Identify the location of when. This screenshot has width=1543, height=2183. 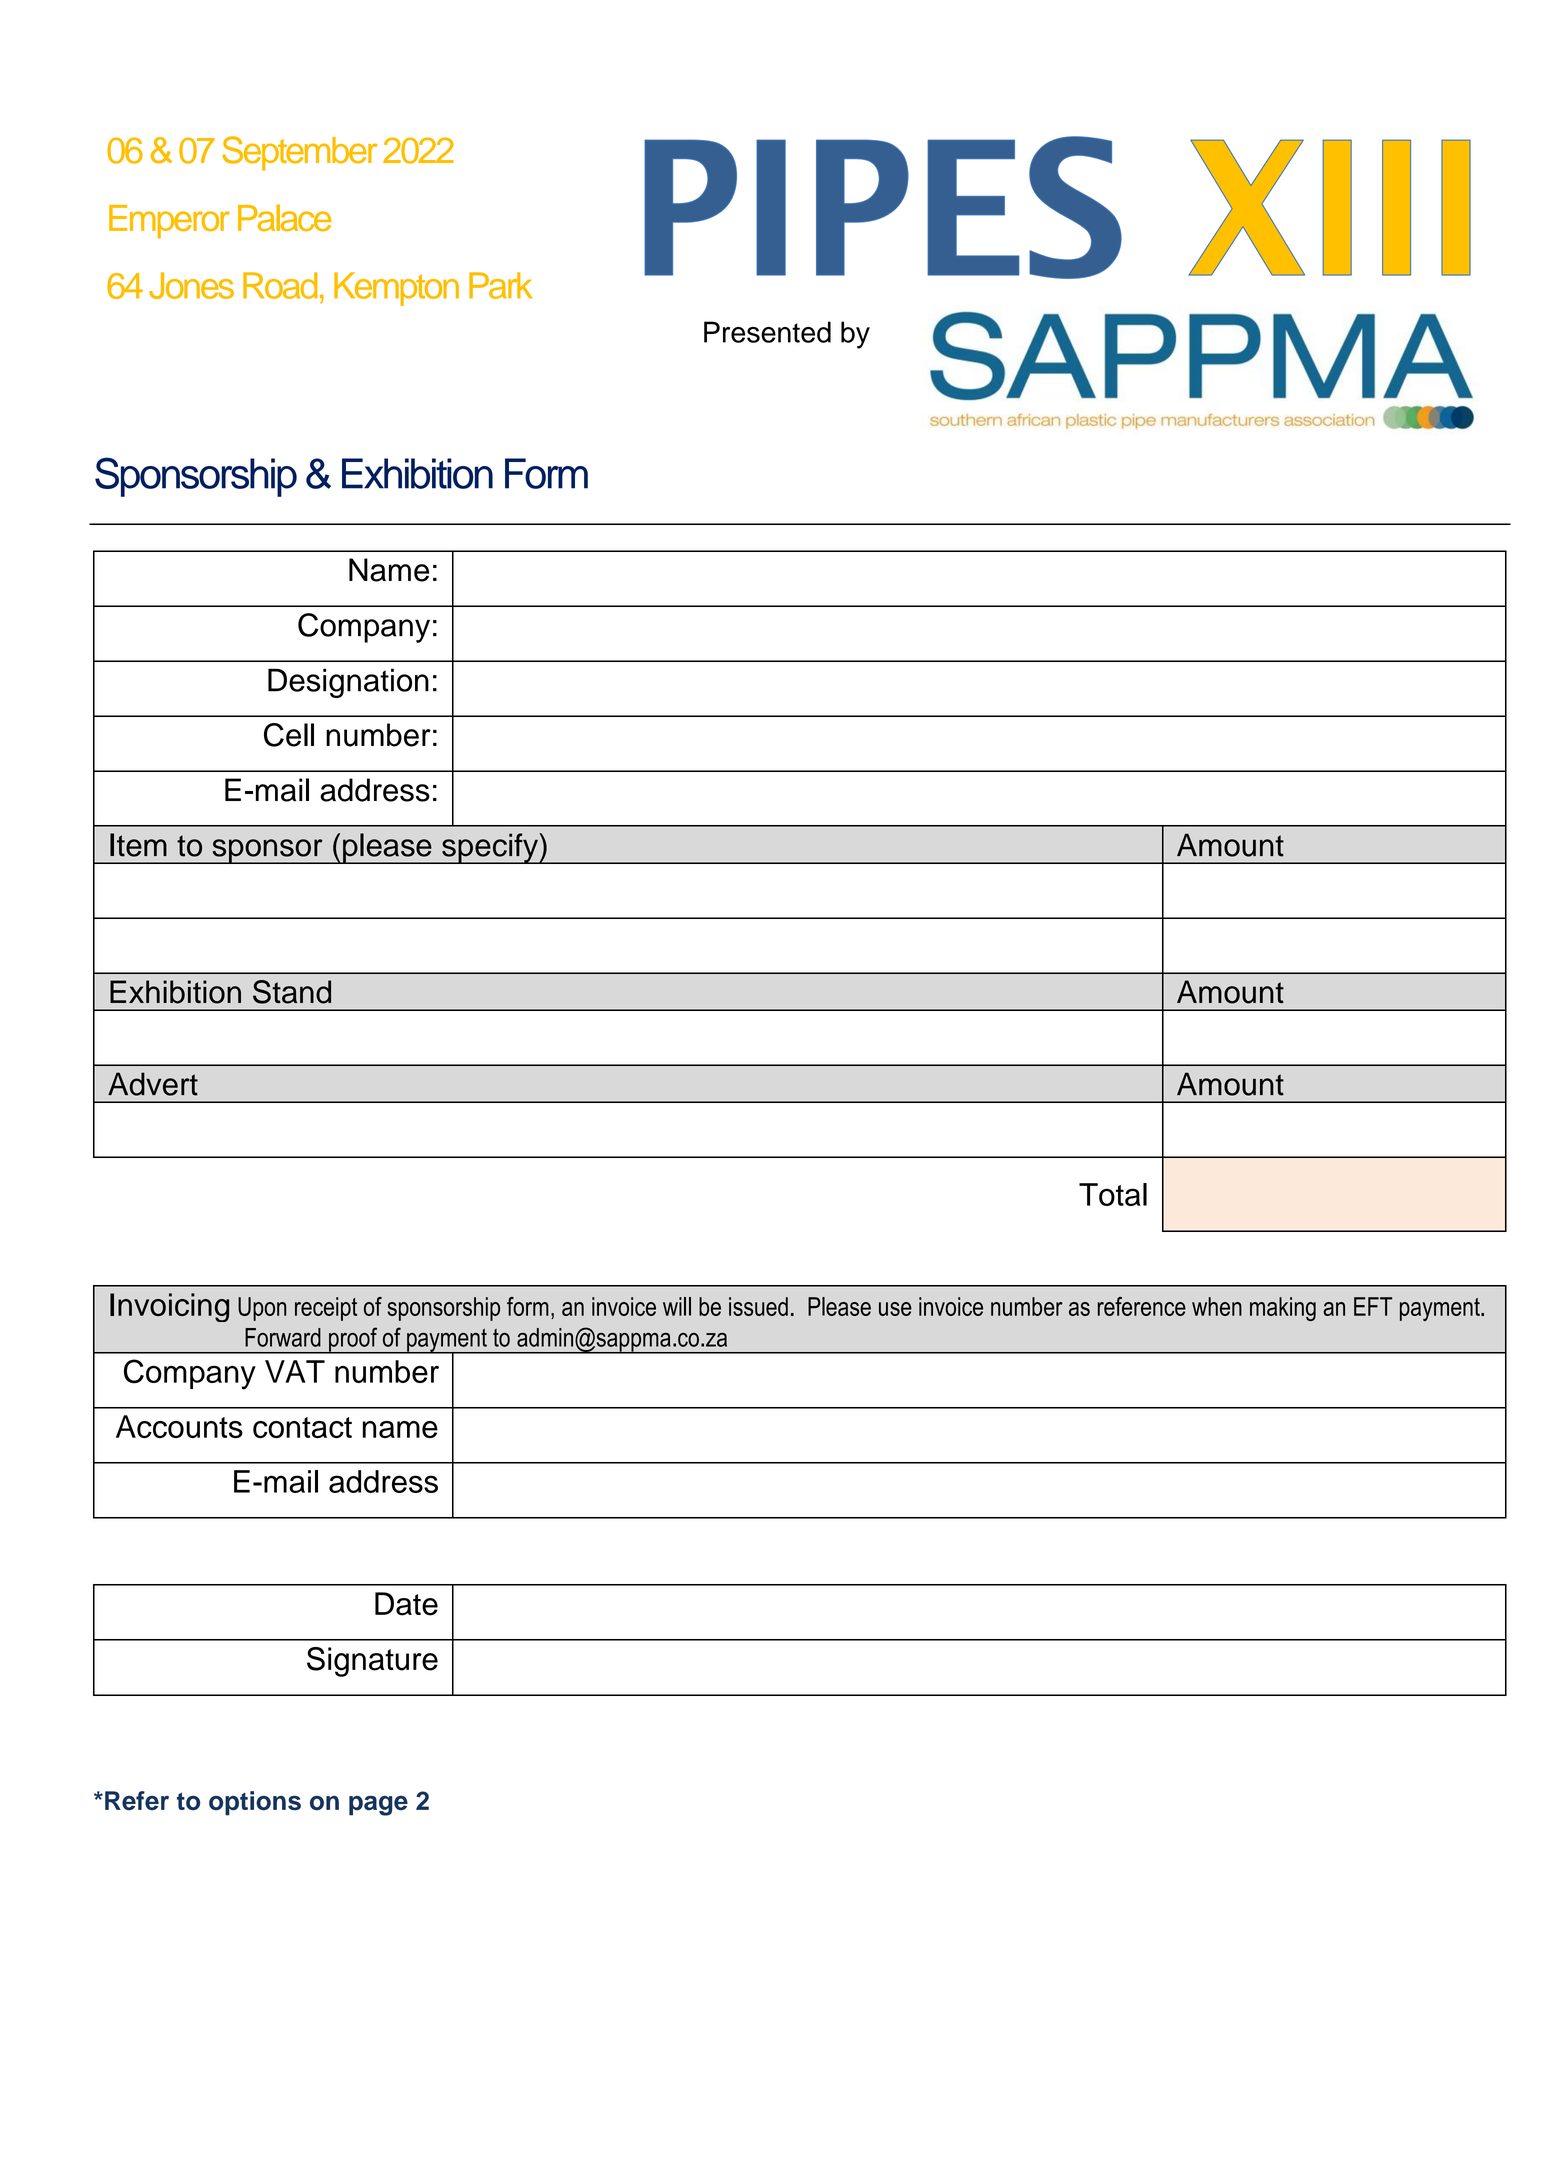
(1217, 1306).
